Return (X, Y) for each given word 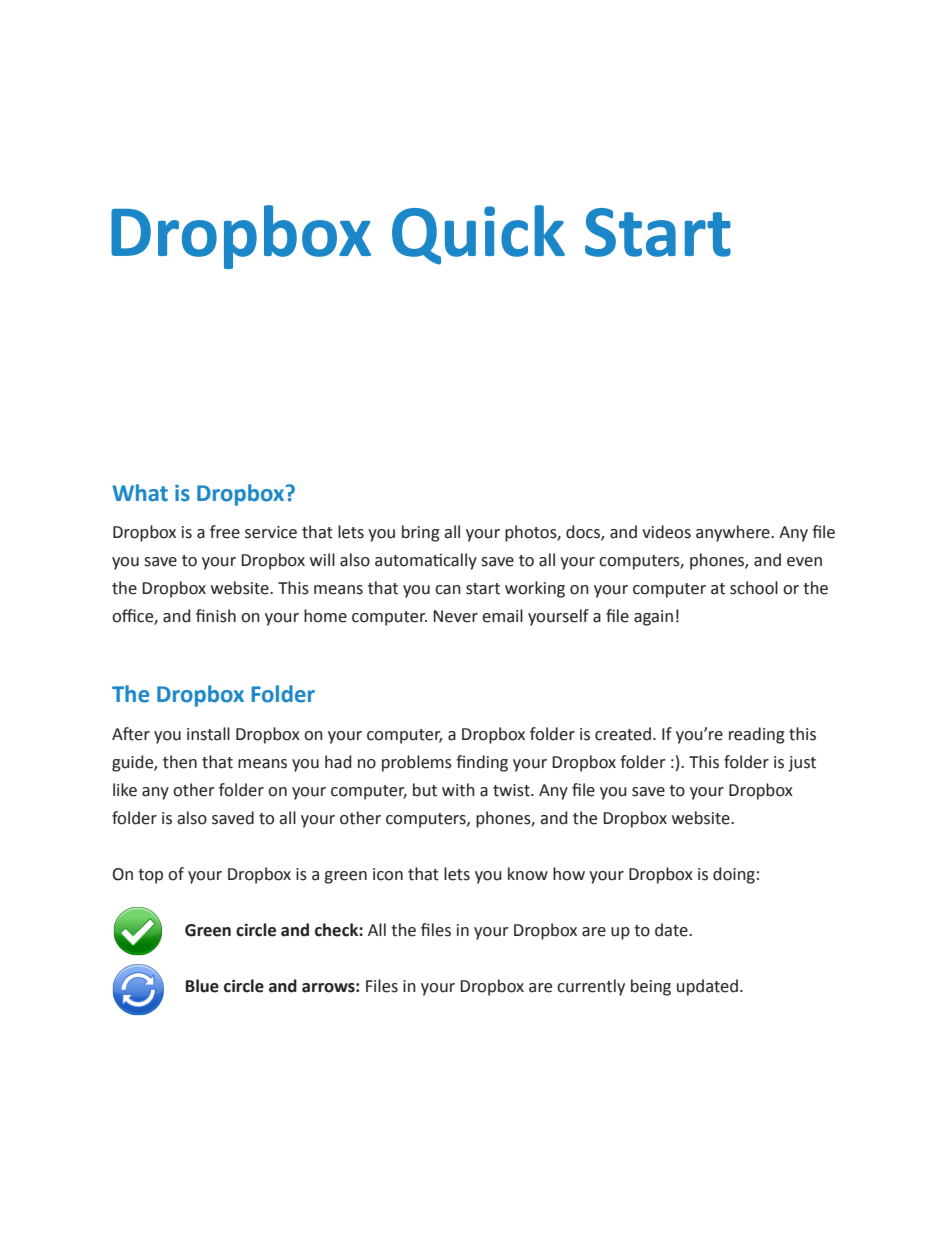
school (754, 588)
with (458, 790)
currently (591, 987)
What (140, 493)
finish (216, 616)
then (180, 762)
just (802, 764)
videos (666, 532)
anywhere (734, 533)
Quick (478, 235)
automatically (426, 561)
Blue (202, 986)
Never (455, 616)
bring (421, 533)
